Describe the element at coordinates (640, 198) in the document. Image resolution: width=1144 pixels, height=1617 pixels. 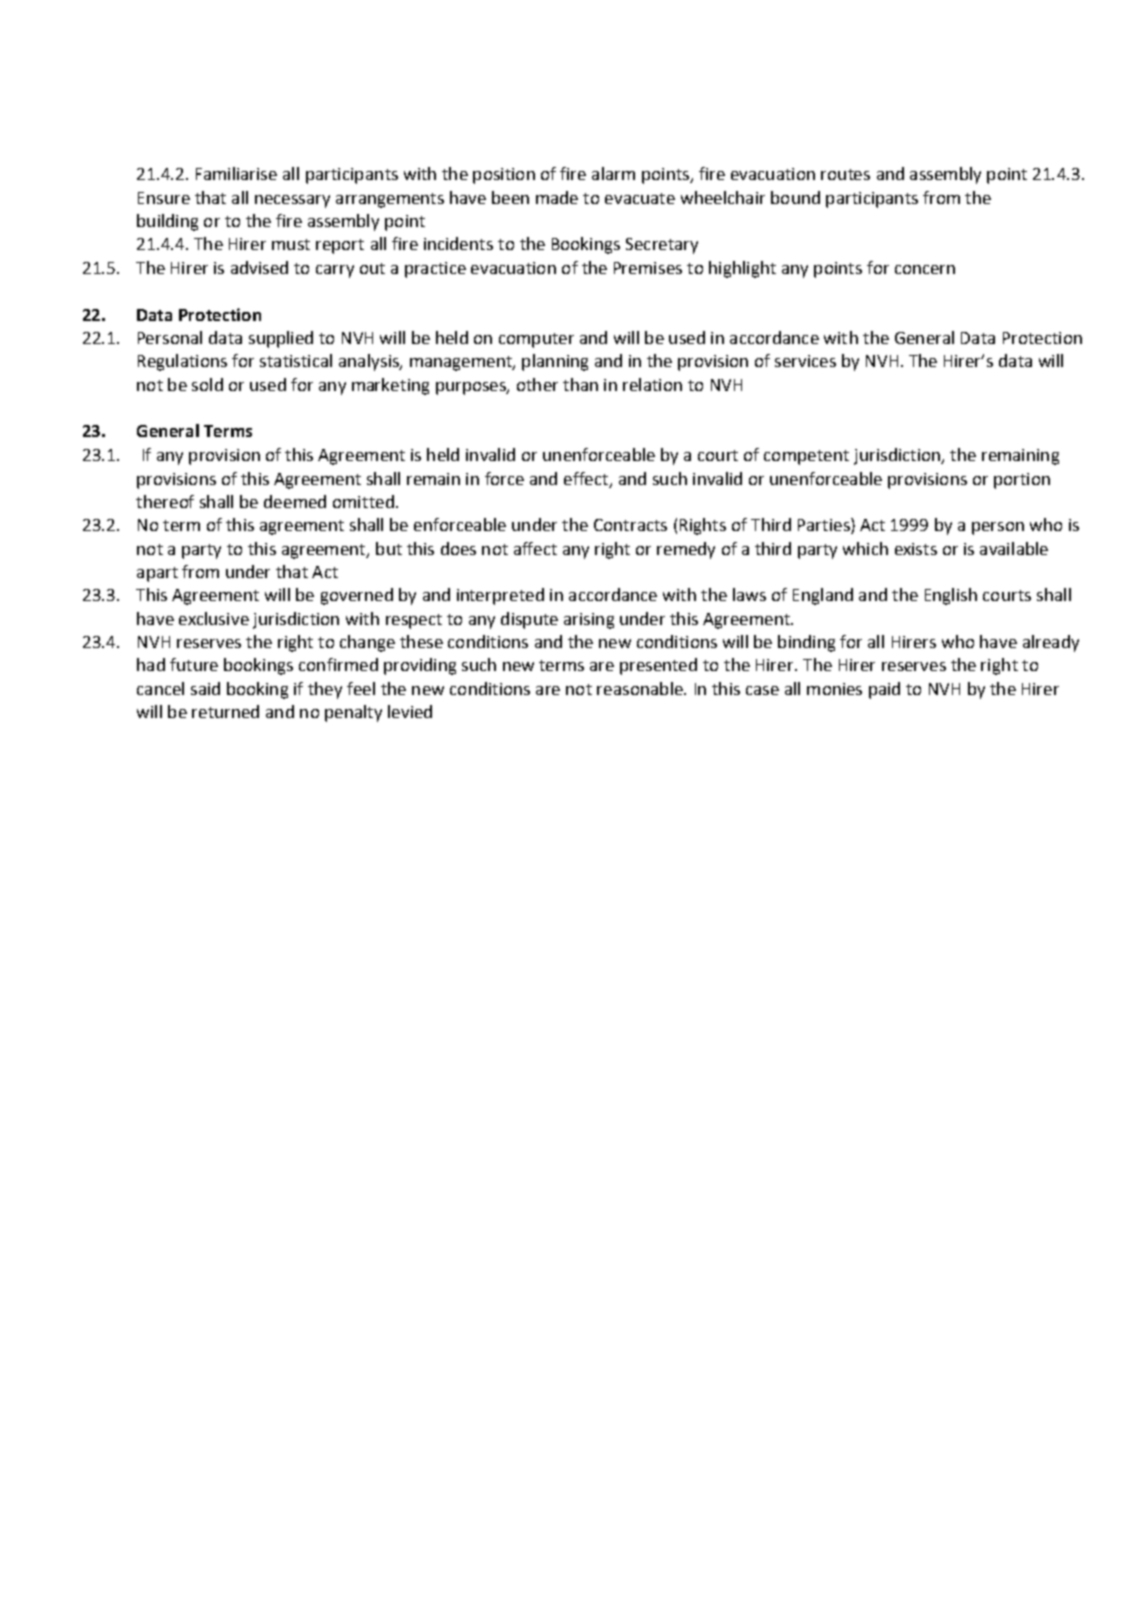
I see `evacuate` at that location.
